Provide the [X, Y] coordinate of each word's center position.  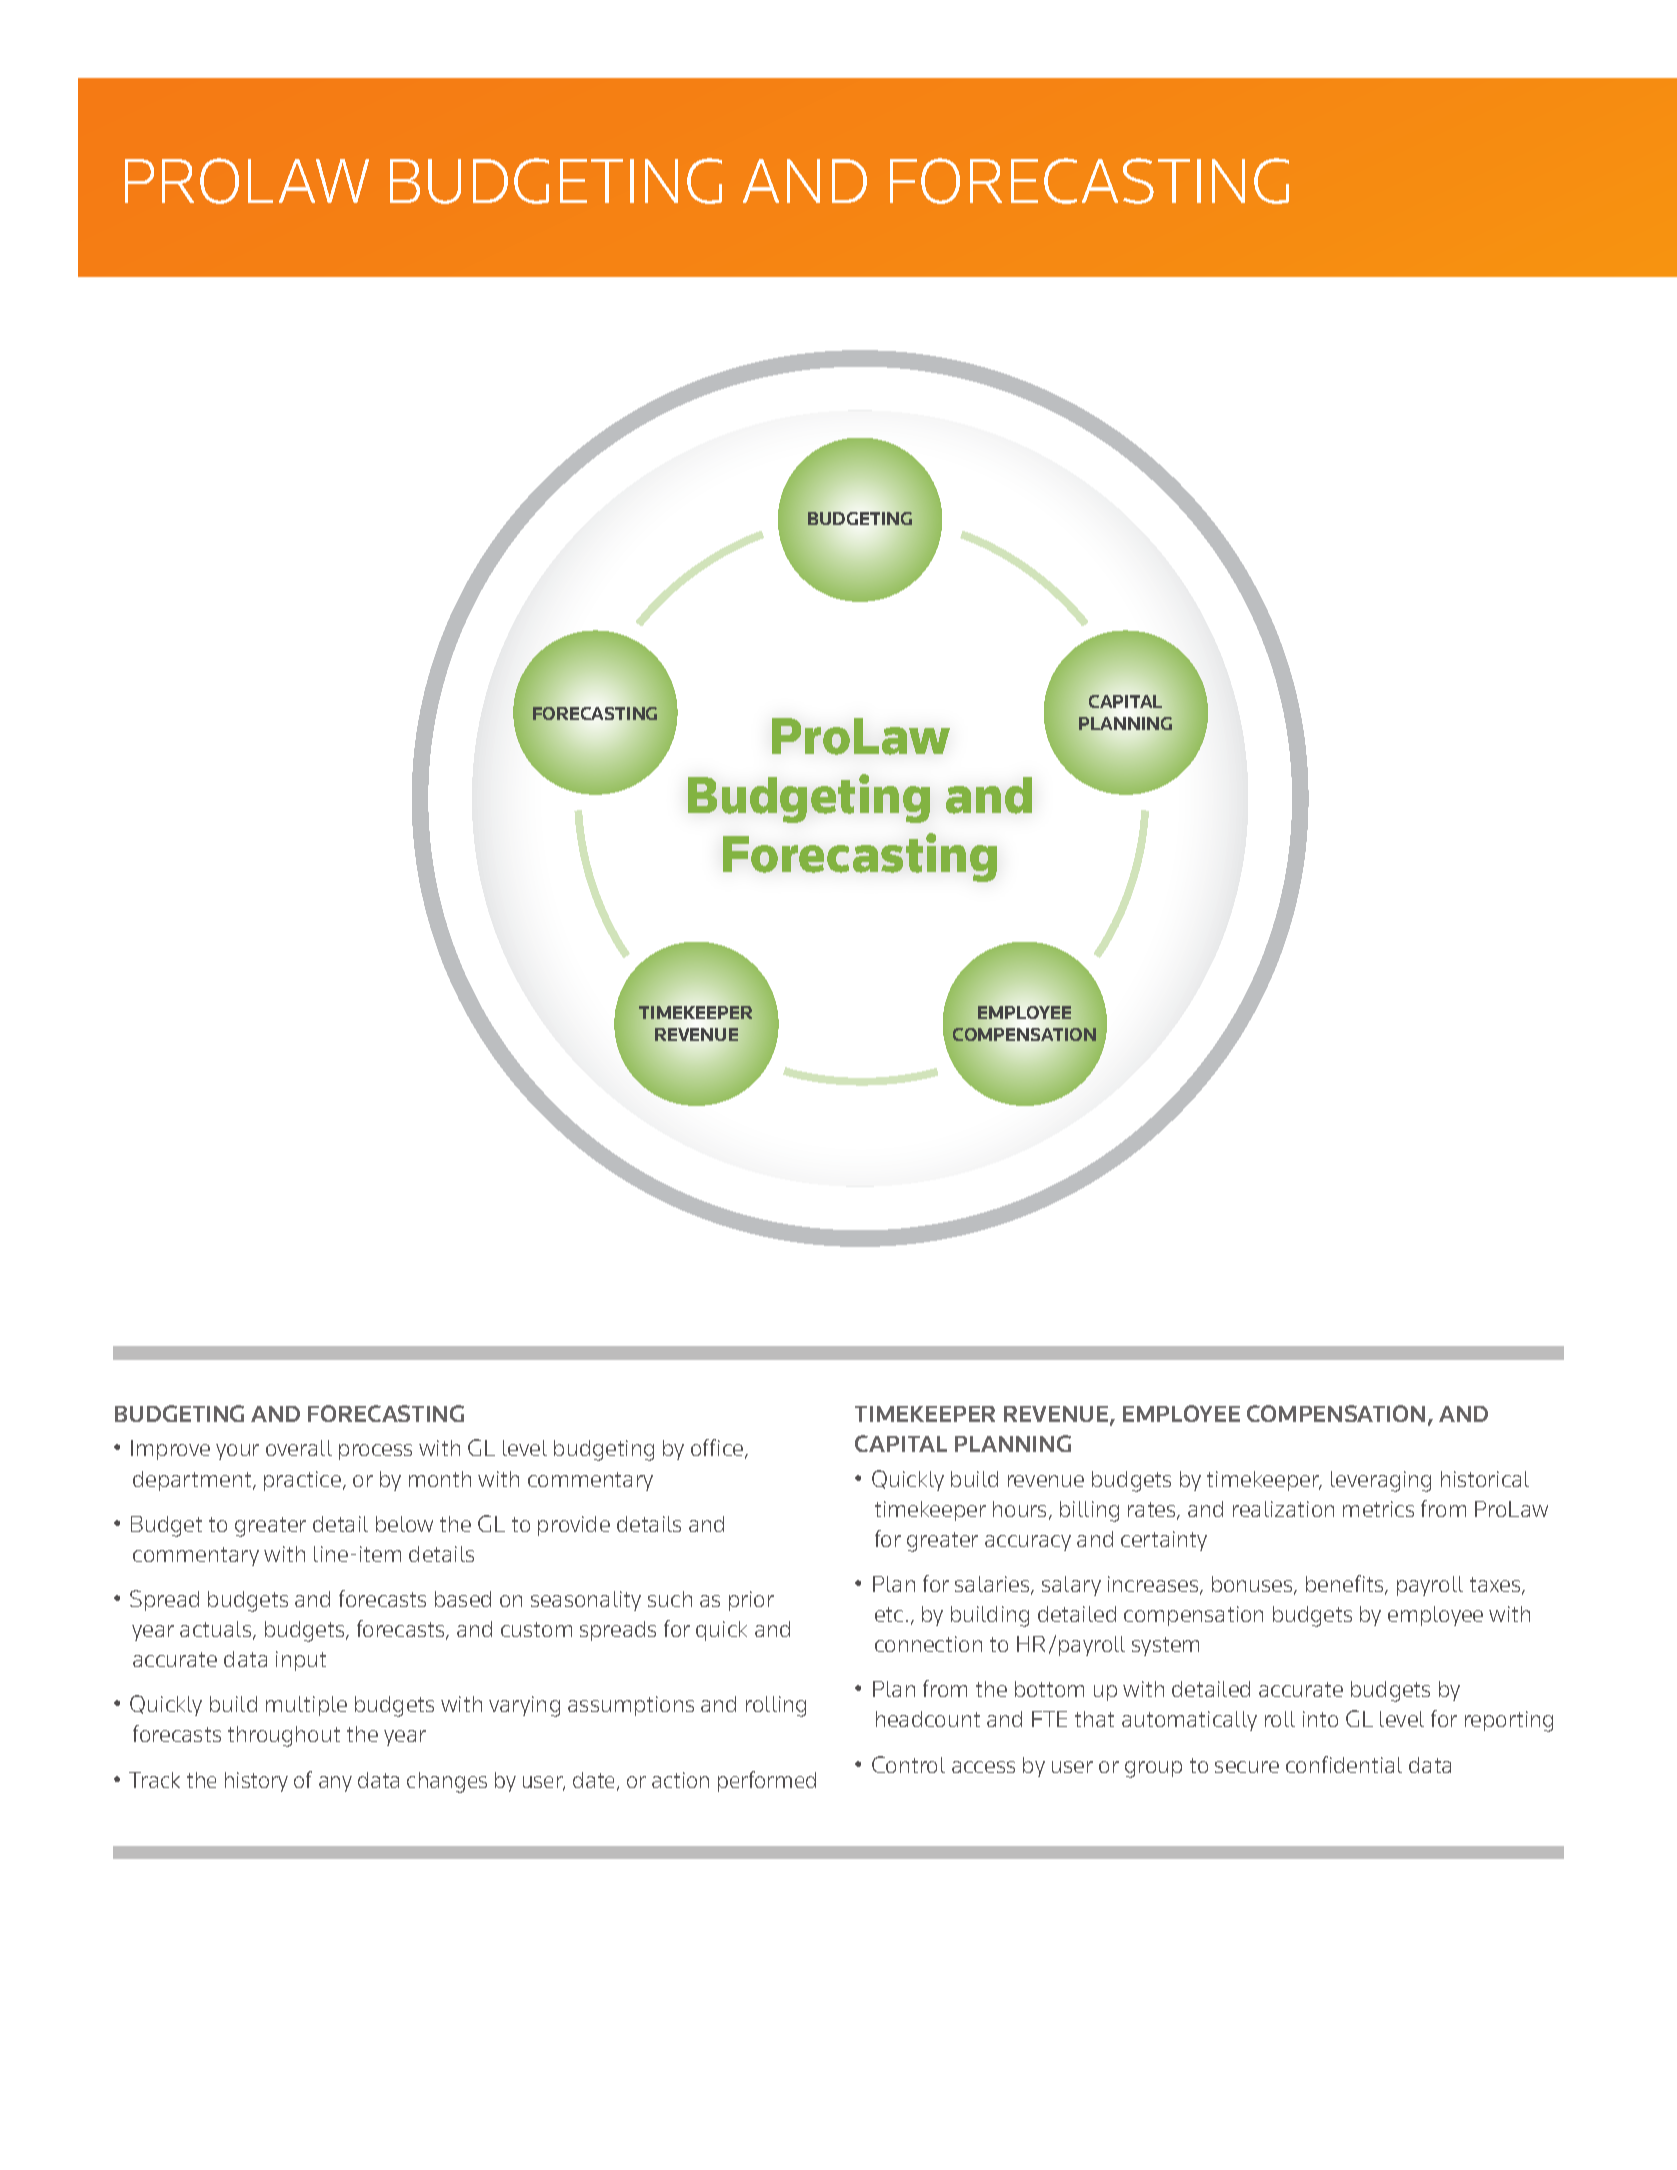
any [335, 1784]
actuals [217, 1630]
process [375, 1452]
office [718, 1449]
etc [889, 1614]
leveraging [1381, 1481]
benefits [1346, 1585]
